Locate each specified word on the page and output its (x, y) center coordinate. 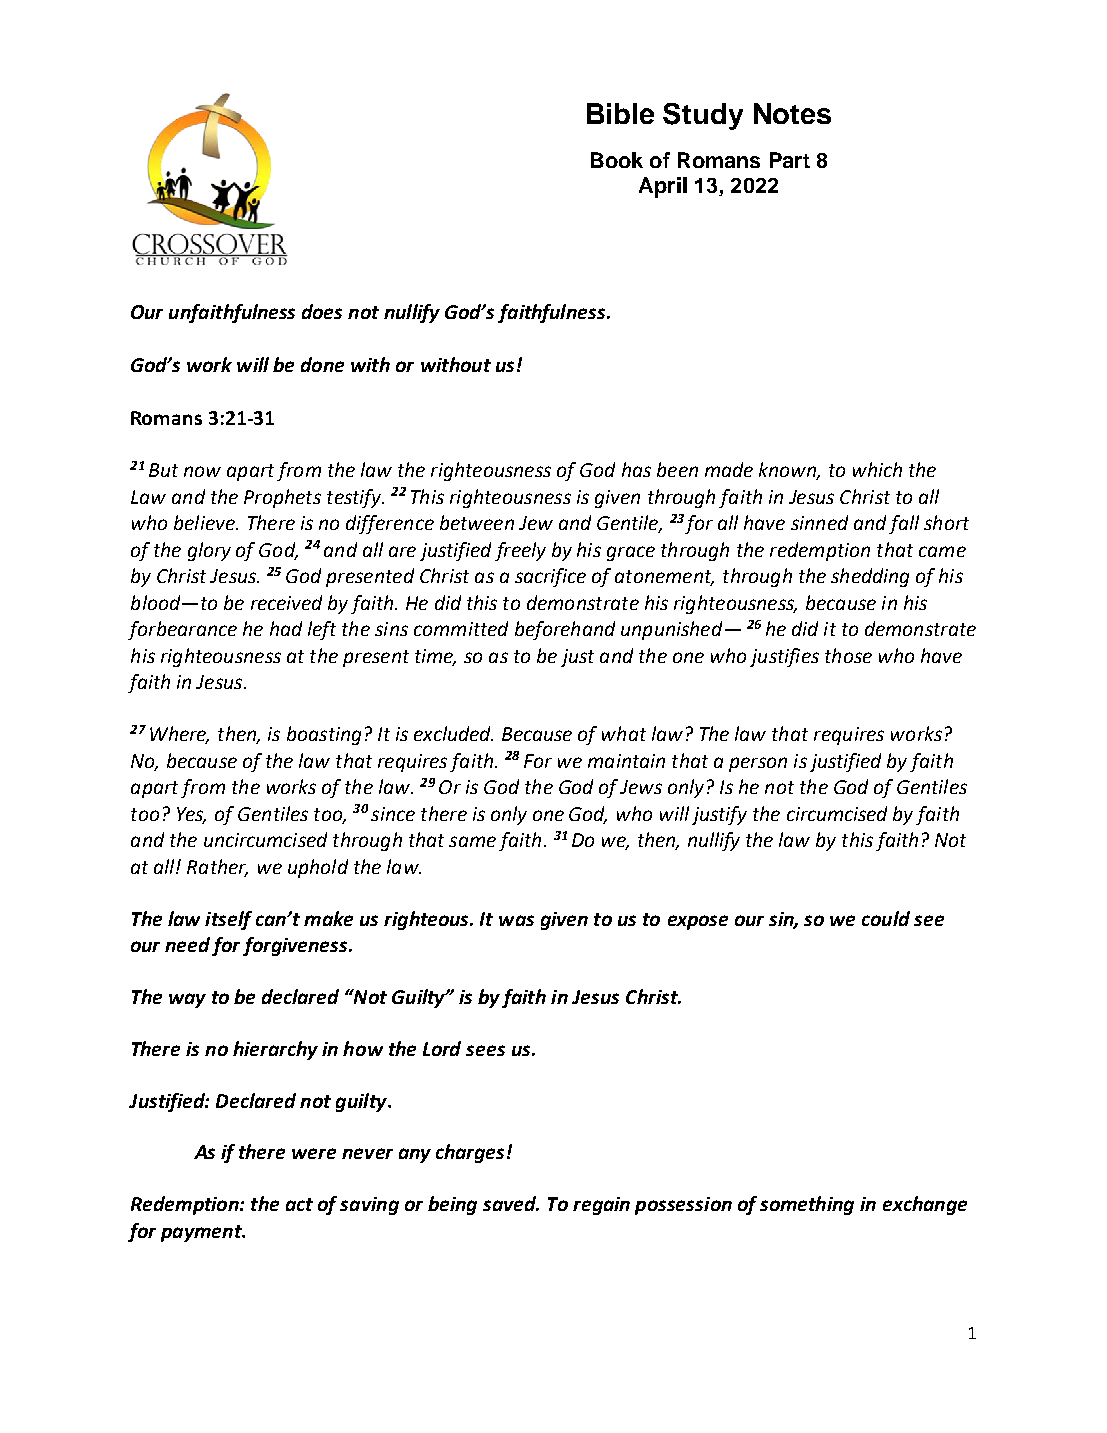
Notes (792, 113)
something (807, 1205)
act (299, 1204)
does (322, 311)
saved (511, 1203)
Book (617, 160)
